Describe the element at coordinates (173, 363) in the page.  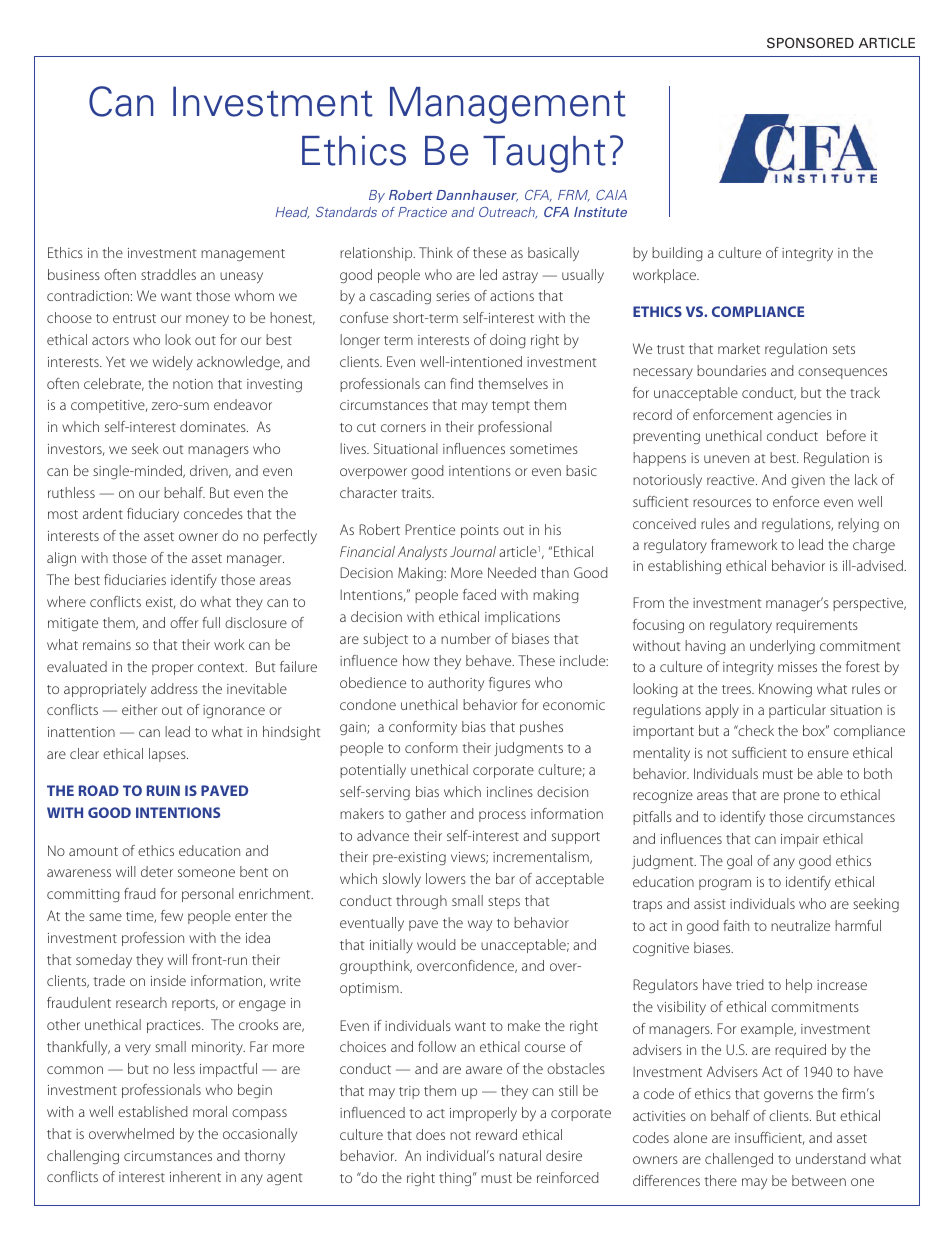
I see `widely` at that location.
